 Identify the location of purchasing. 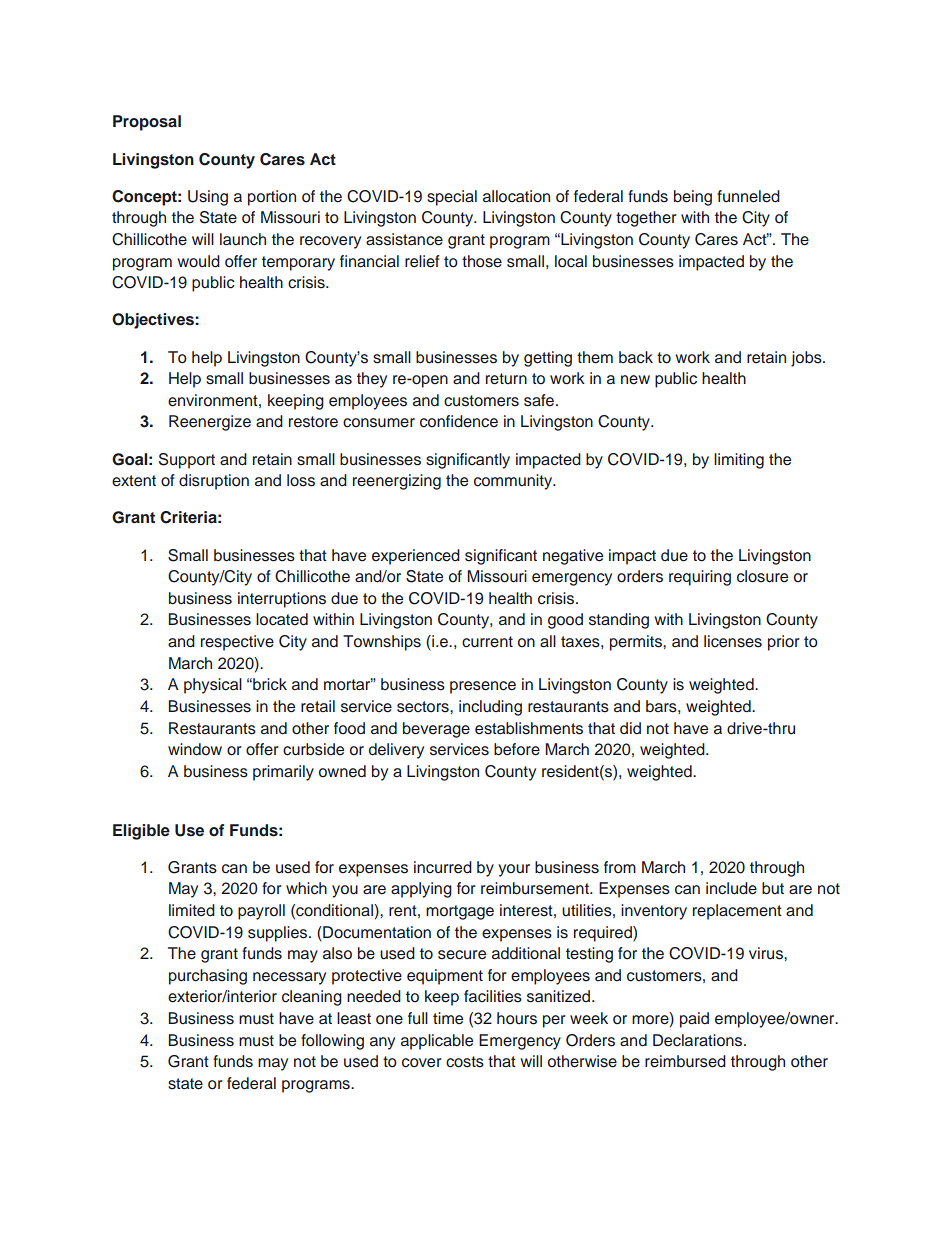
(208, 977).
